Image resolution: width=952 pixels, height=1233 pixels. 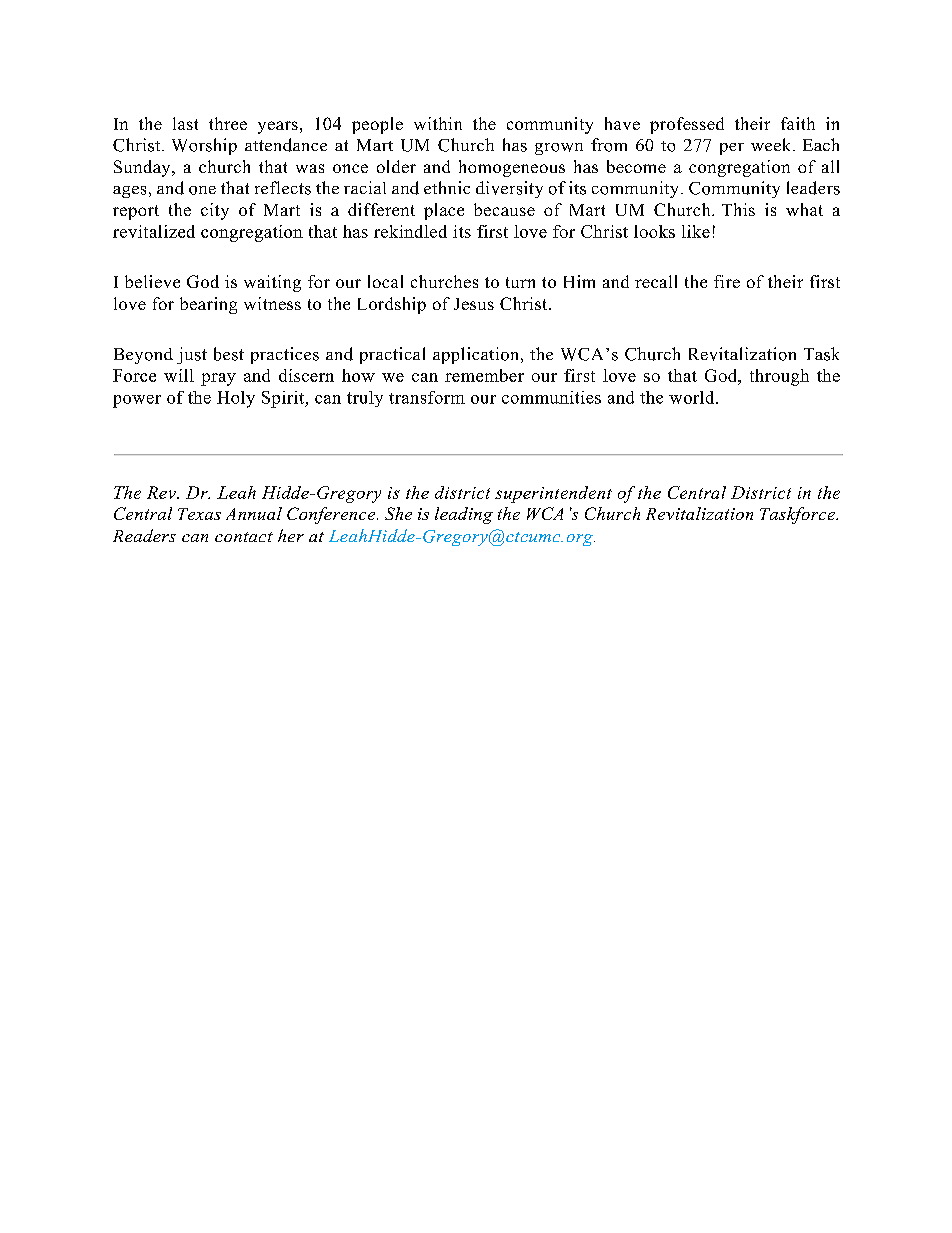 I want to click on Worship, so click(x=204, y=146).
